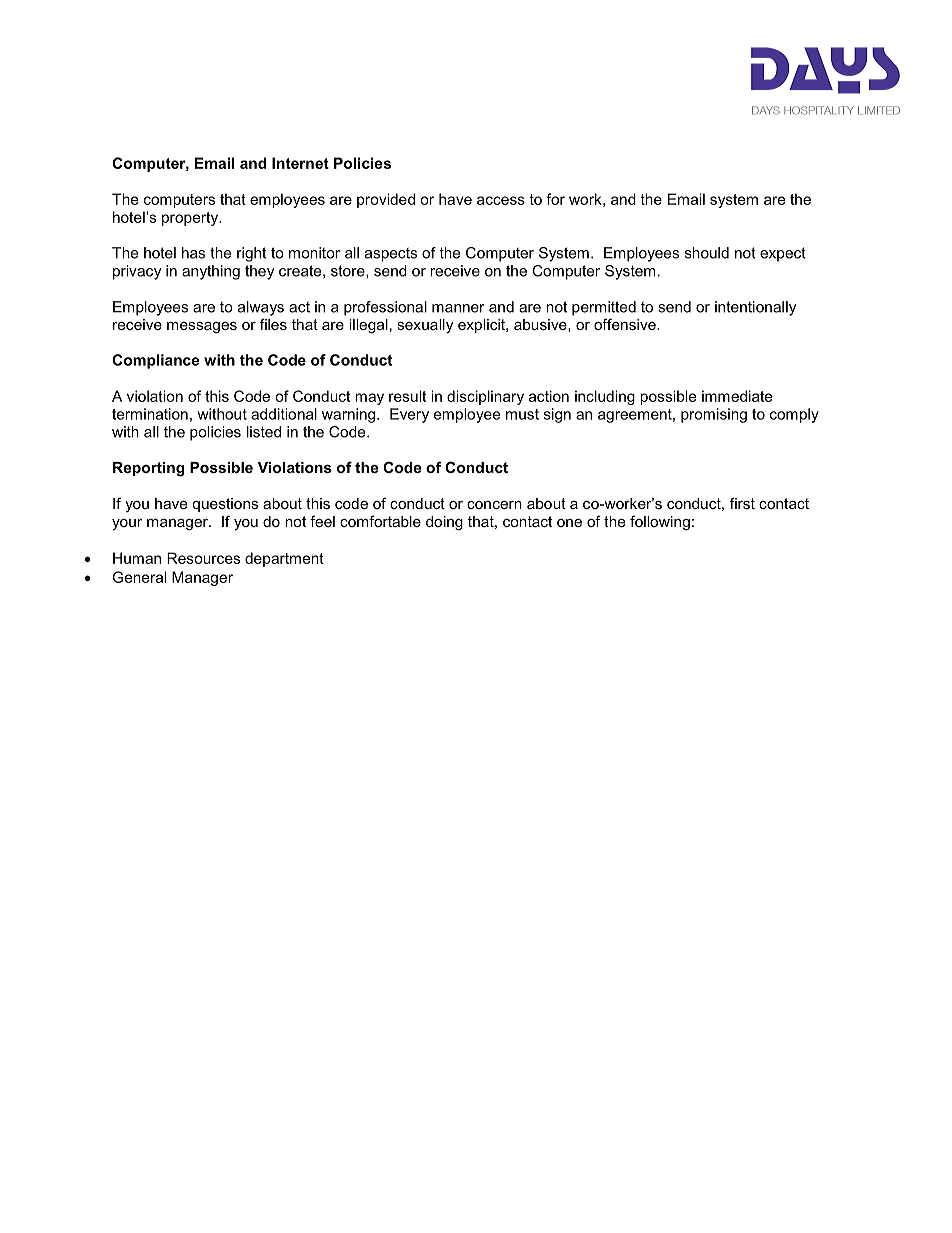 This image has width=952, height=1233. I want to click on first, so click(742, 503).
